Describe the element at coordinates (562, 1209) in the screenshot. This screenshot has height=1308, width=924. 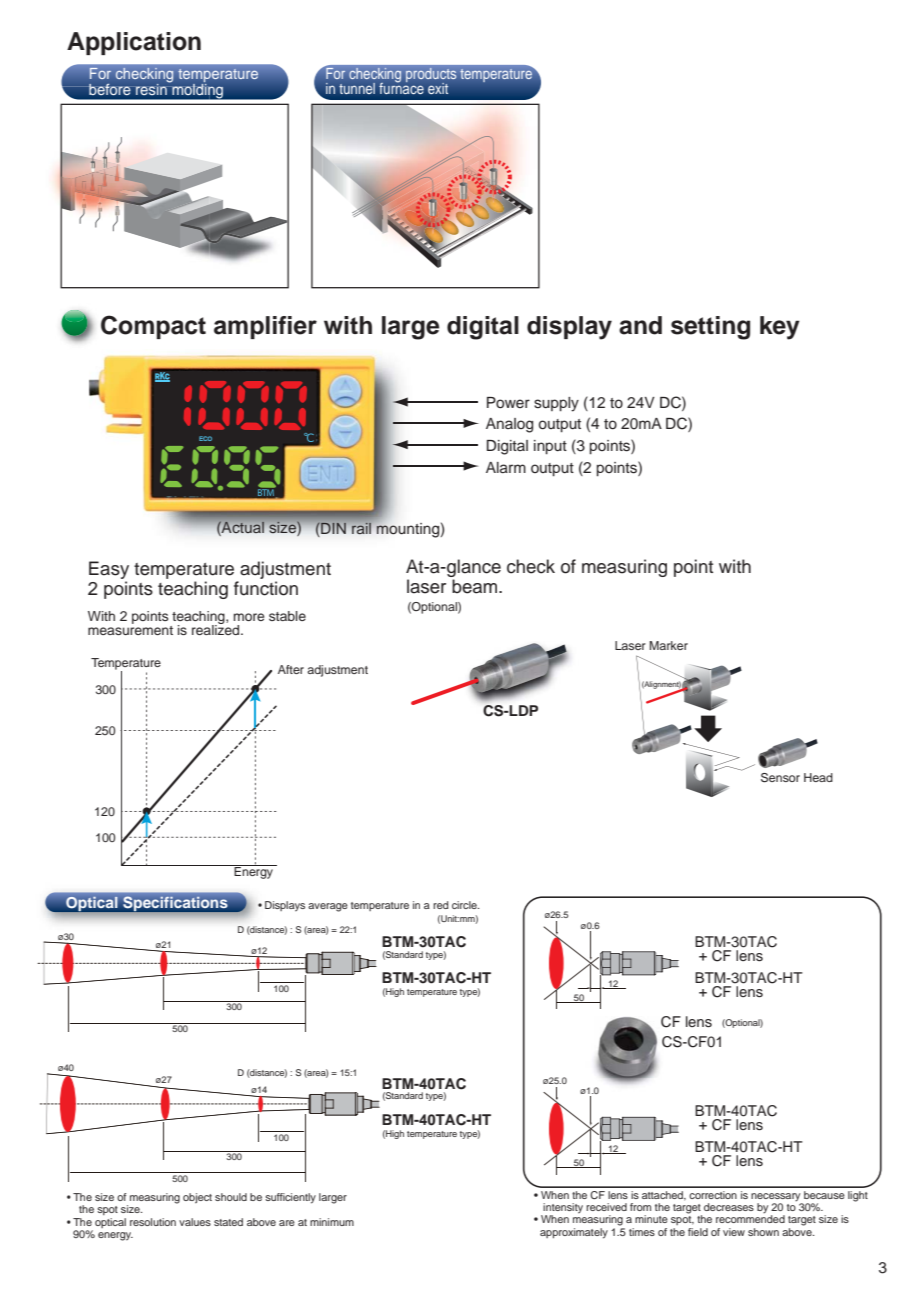
I see `intensity` at that location.
